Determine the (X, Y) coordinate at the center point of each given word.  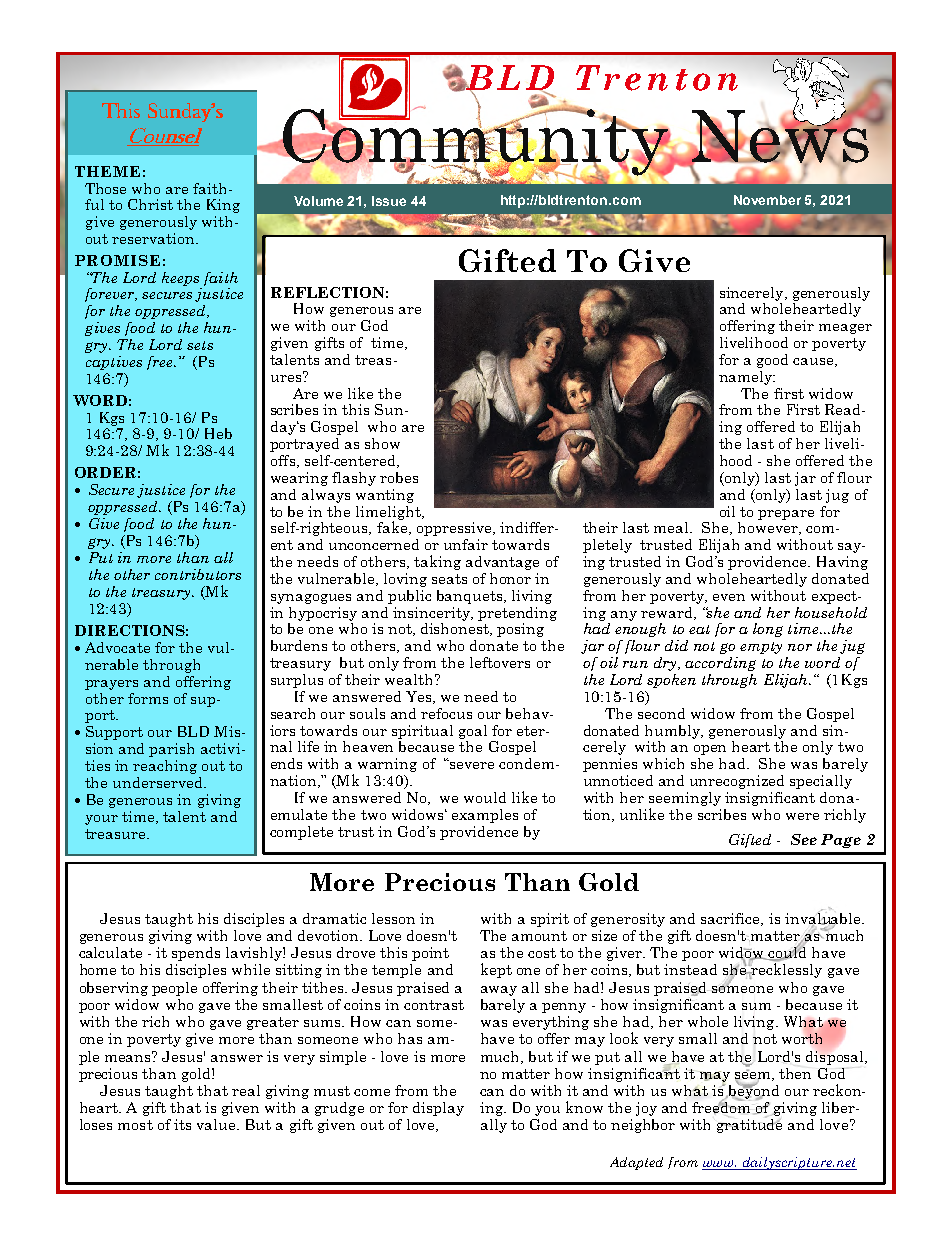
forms (148, 698)
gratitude (749, 1124)
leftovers (500, 662)
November (767, 200)
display (438, 1109)
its (182, 1124)
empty (761, 648)
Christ (150, 204)
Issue (389, 201)
